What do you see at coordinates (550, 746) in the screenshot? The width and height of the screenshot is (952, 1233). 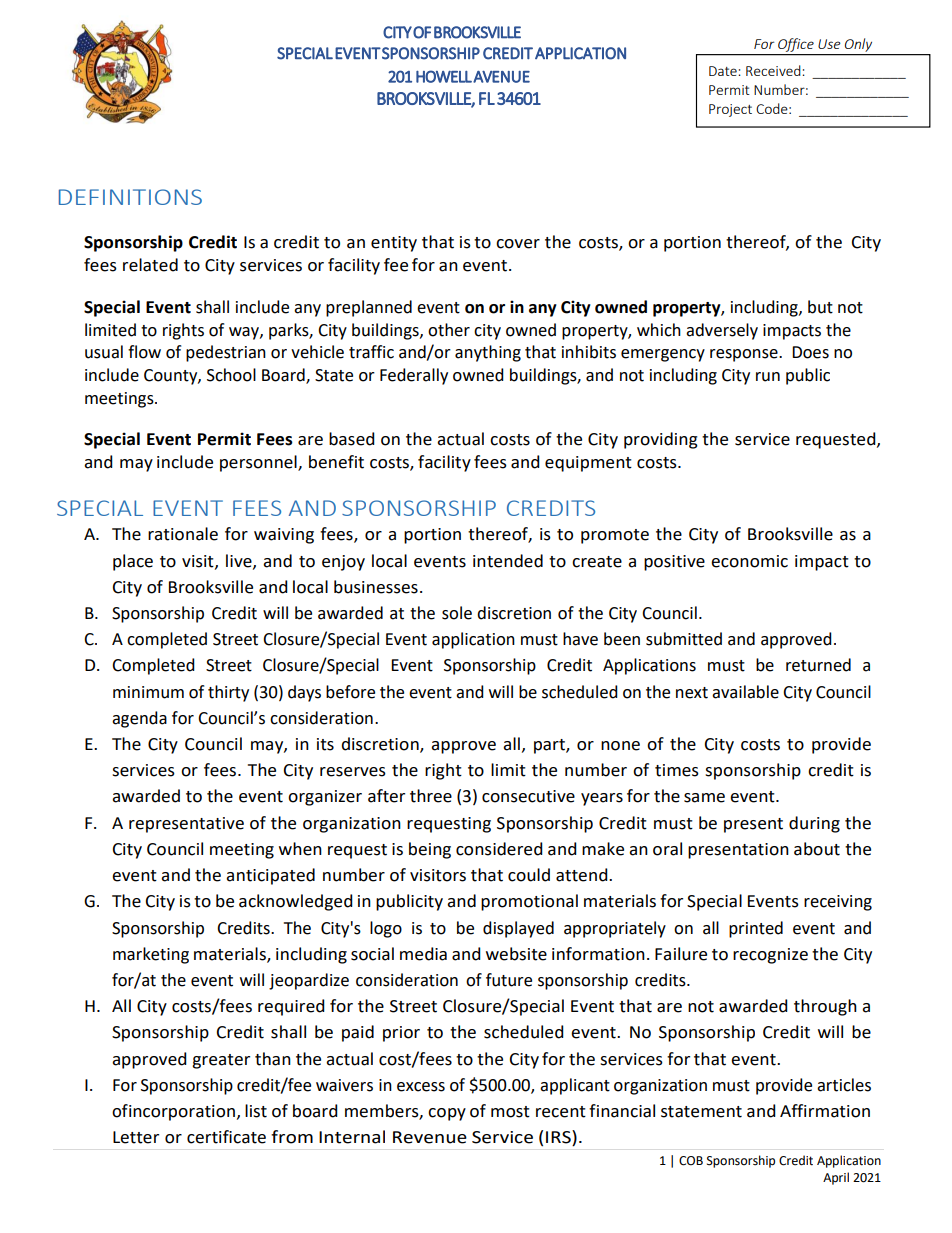 I see `part` at bounding box center [550, 746].
